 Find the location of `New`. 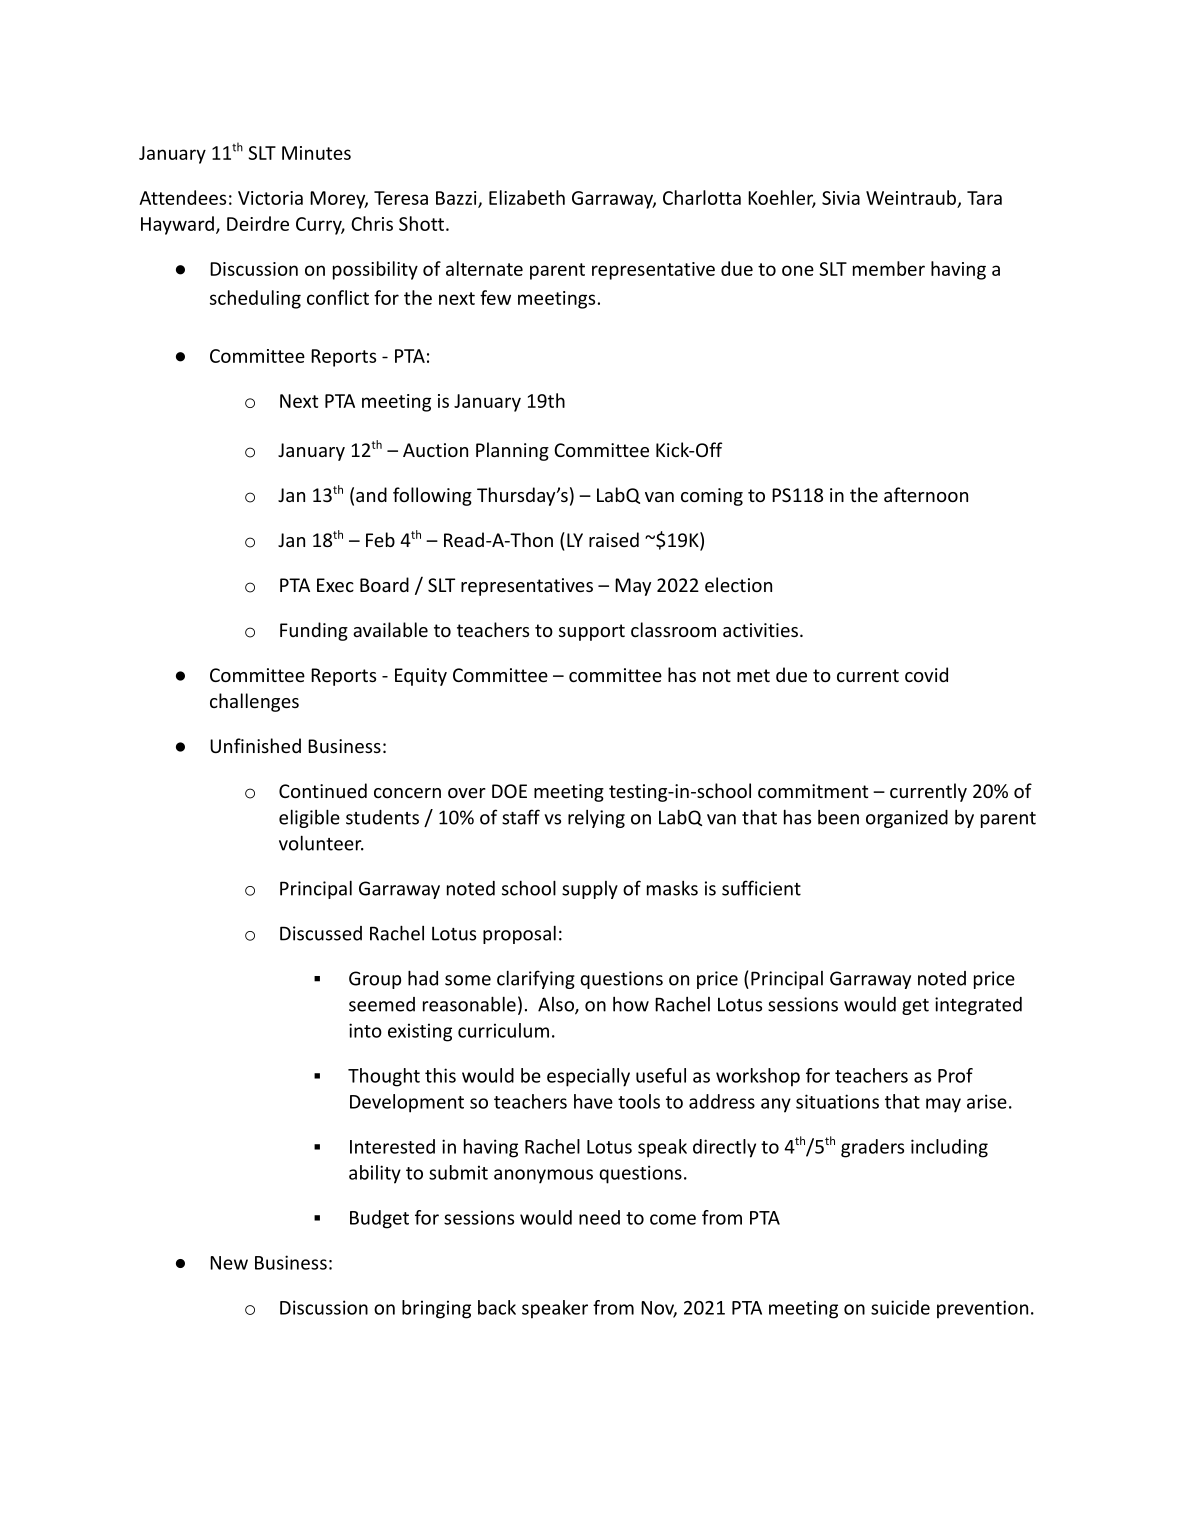

New is located at coordinates (229, 1263).
